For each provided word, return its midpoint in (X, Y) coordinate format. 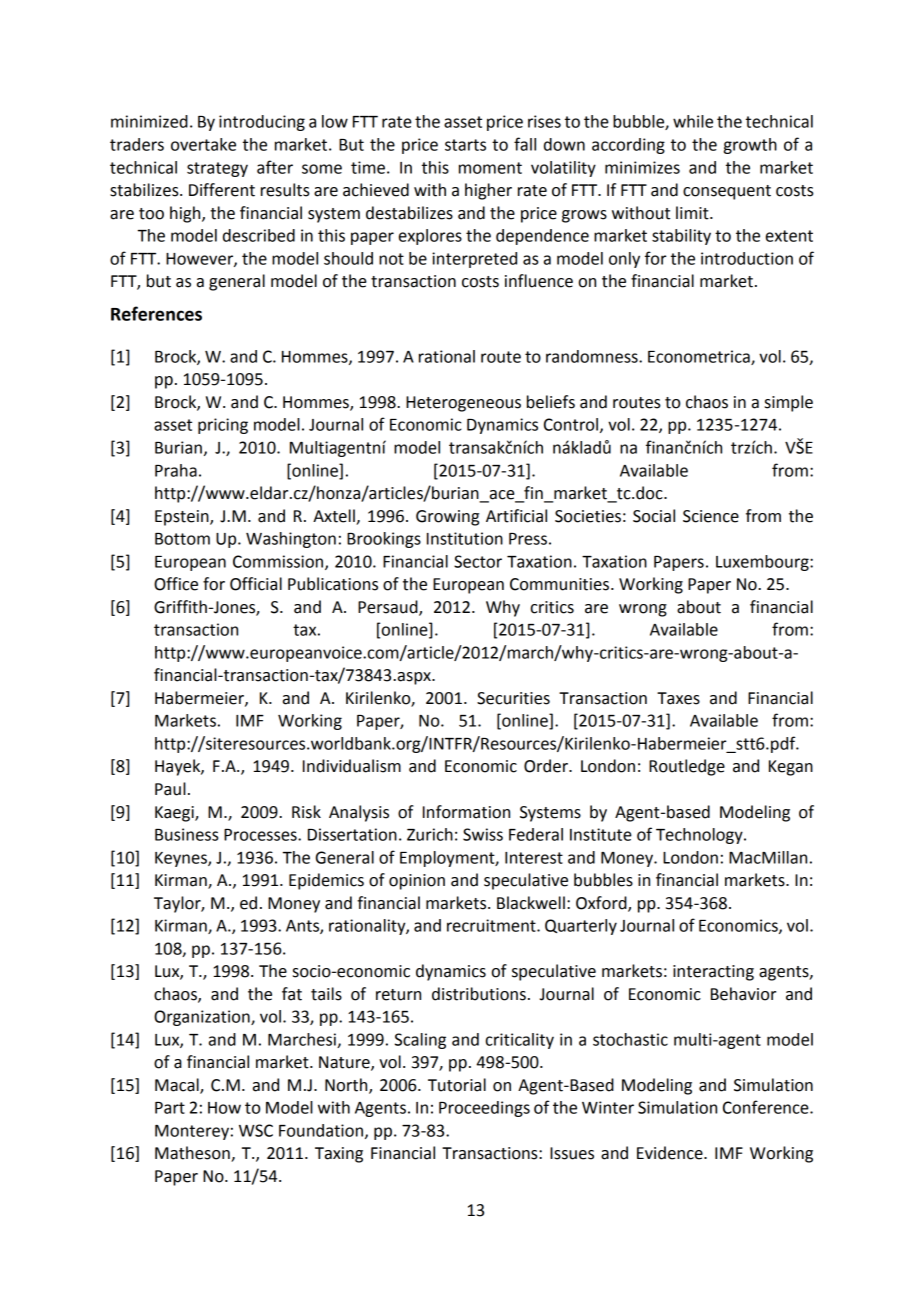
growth (750, 146)
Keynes (182, 859)
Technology (700, 836)
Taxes (678, 698)
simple (789, 403)
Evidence (671, 1153)
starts (465, 145)
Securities (513, 698)
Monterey (192, 1132)
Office (176, 584)
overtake (203, 144)
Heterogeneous (463, 404)
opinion (417, 882)
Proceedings (484, 1109)
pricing (223, 426)
